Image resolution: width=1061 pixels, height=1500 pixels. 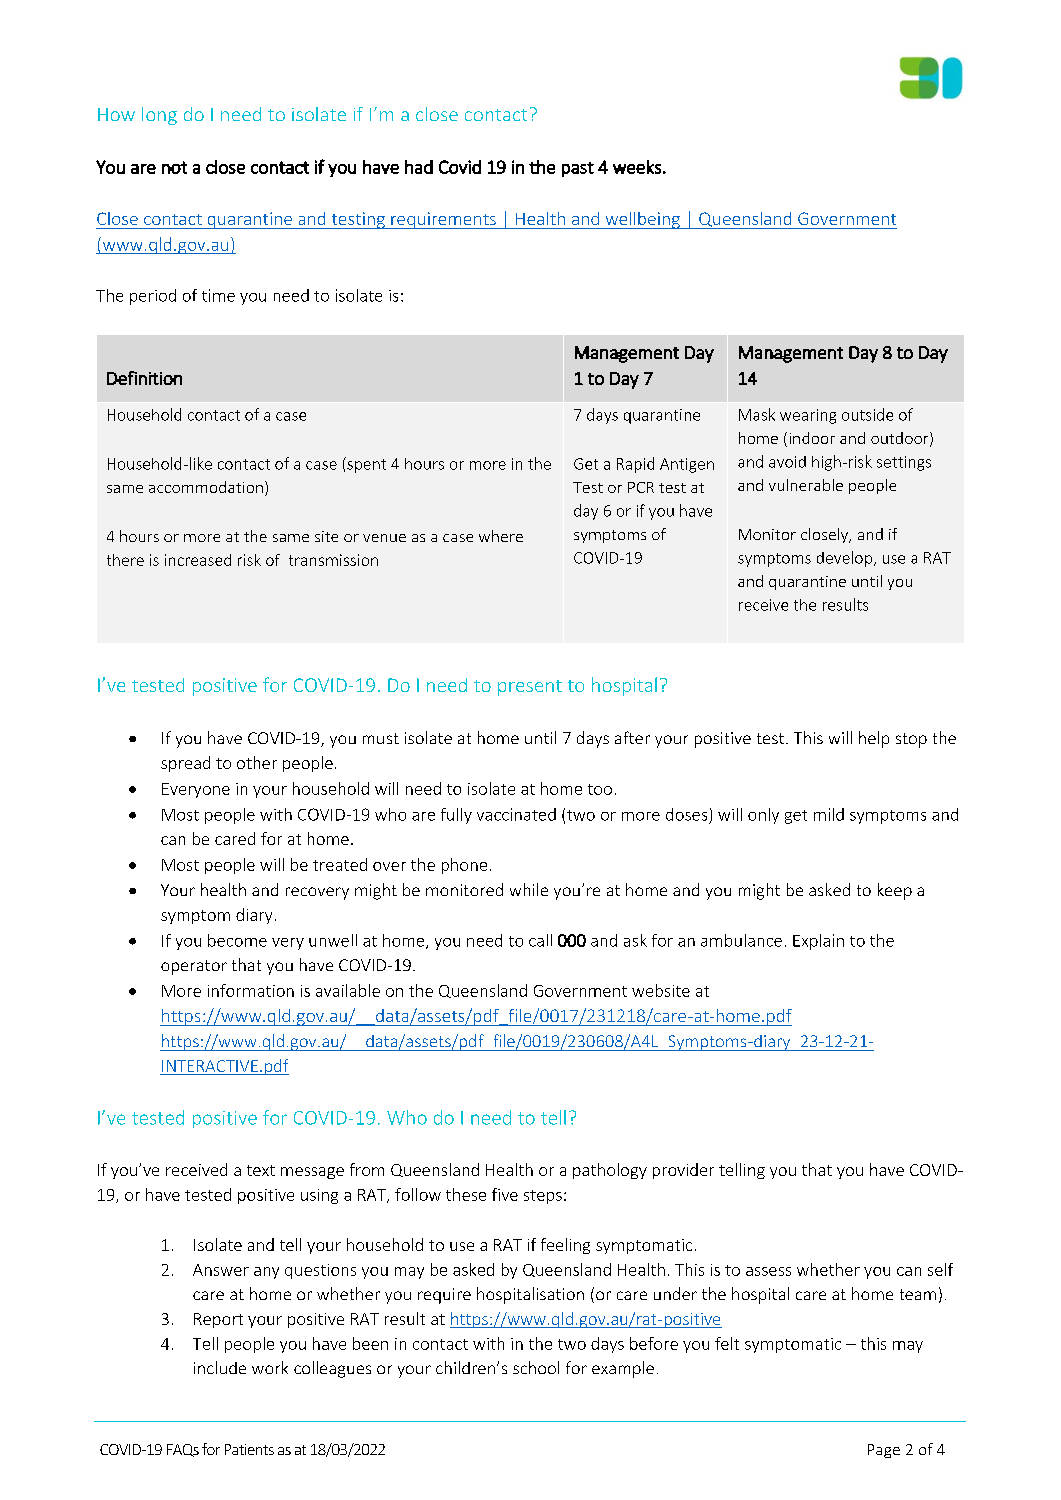 What do you see at coordinates (884, 1451) in the screenshot?
I see `Page` at bounding box center [884, 1451].
